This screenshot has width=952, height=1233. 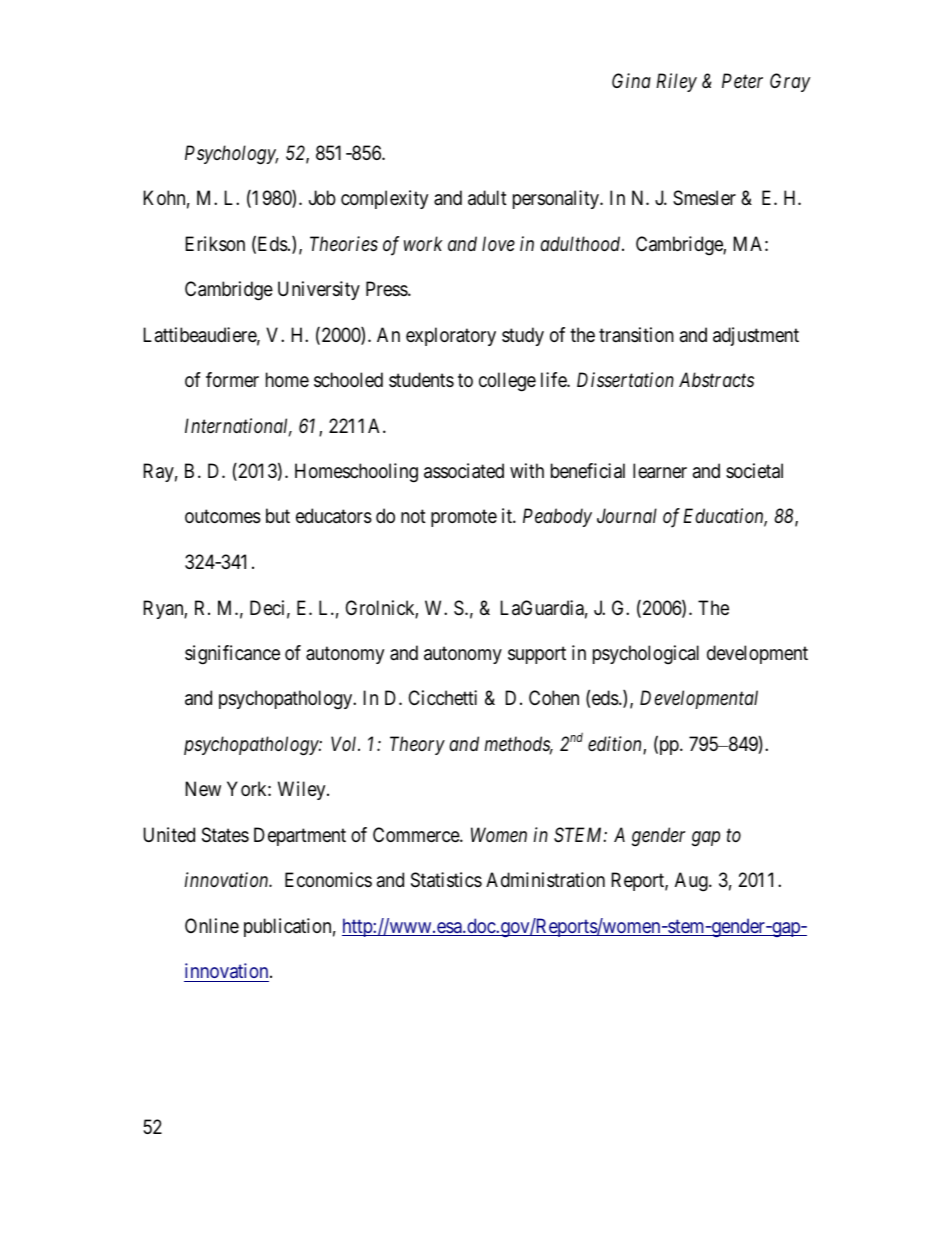 What do you see at coordinates (507, 382) in the screenshot?
I see `college` at bounding box center [507, 382].
